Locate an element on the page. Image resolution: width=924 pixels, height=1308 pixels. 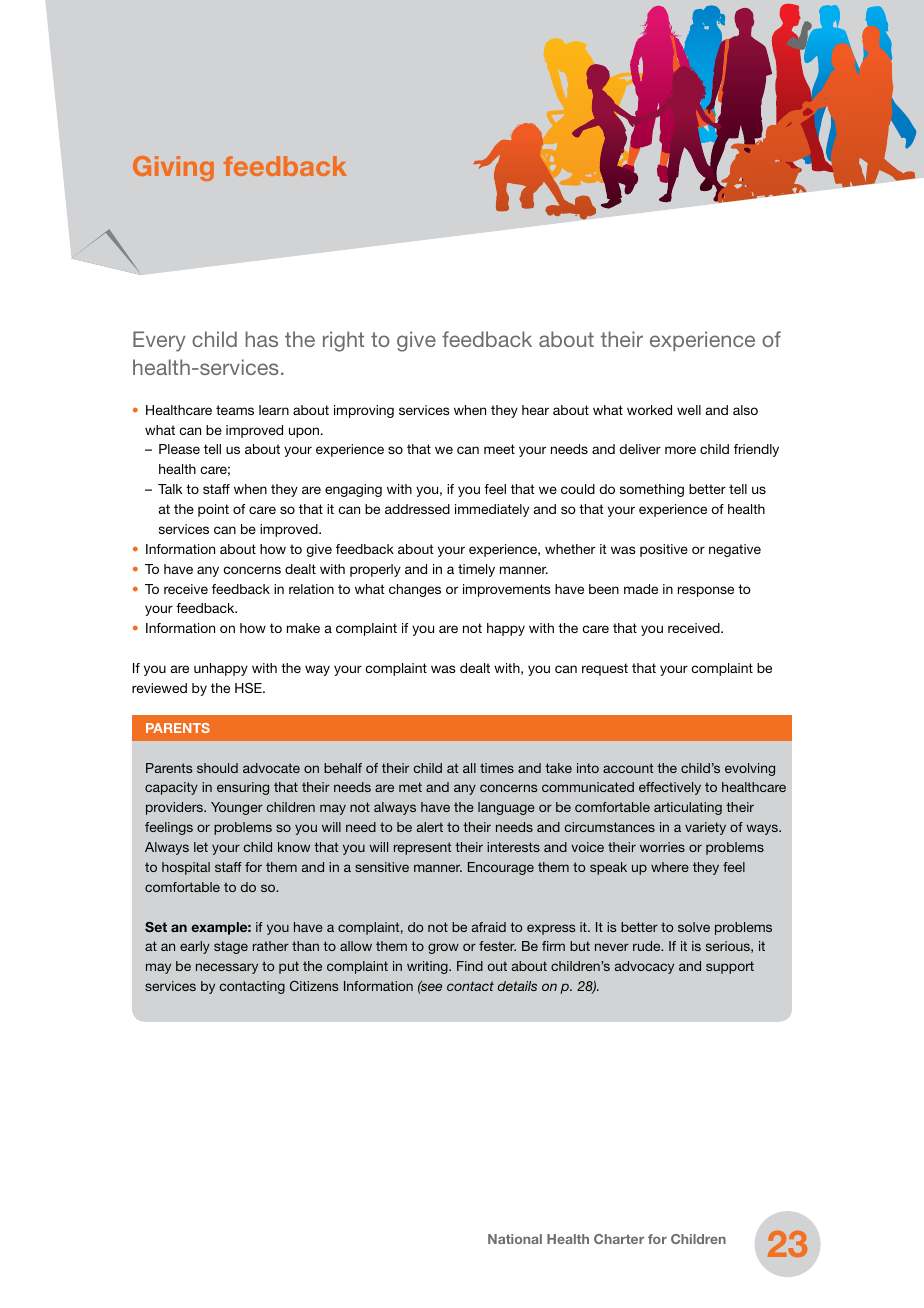
represent is located at coordinates (422, 848).
